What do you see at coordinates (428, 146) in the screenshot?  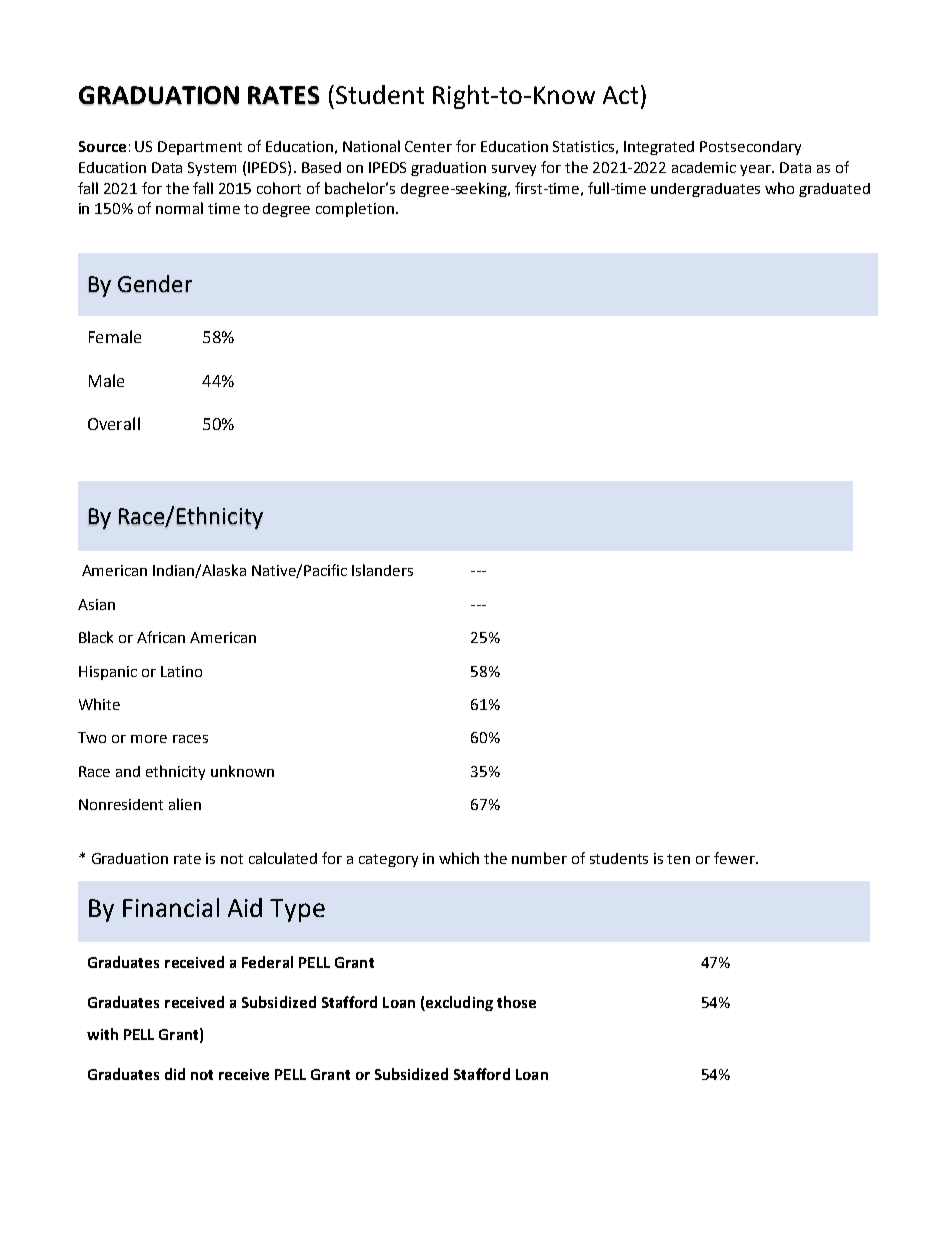 I see `Center` at bounding box center [428, 146].
